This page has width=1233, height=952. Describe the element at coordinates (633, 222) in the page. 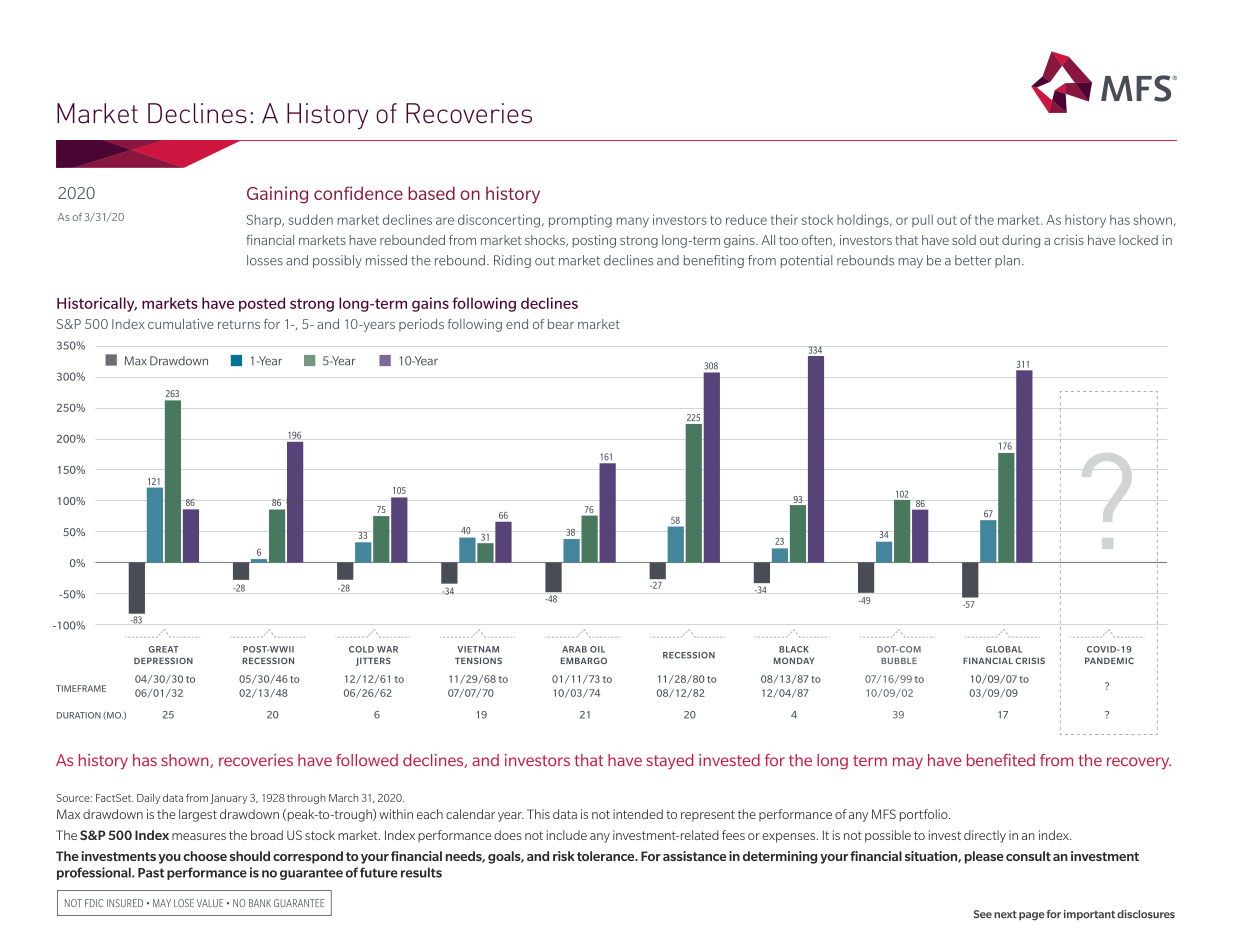

I see `many` at that location.
